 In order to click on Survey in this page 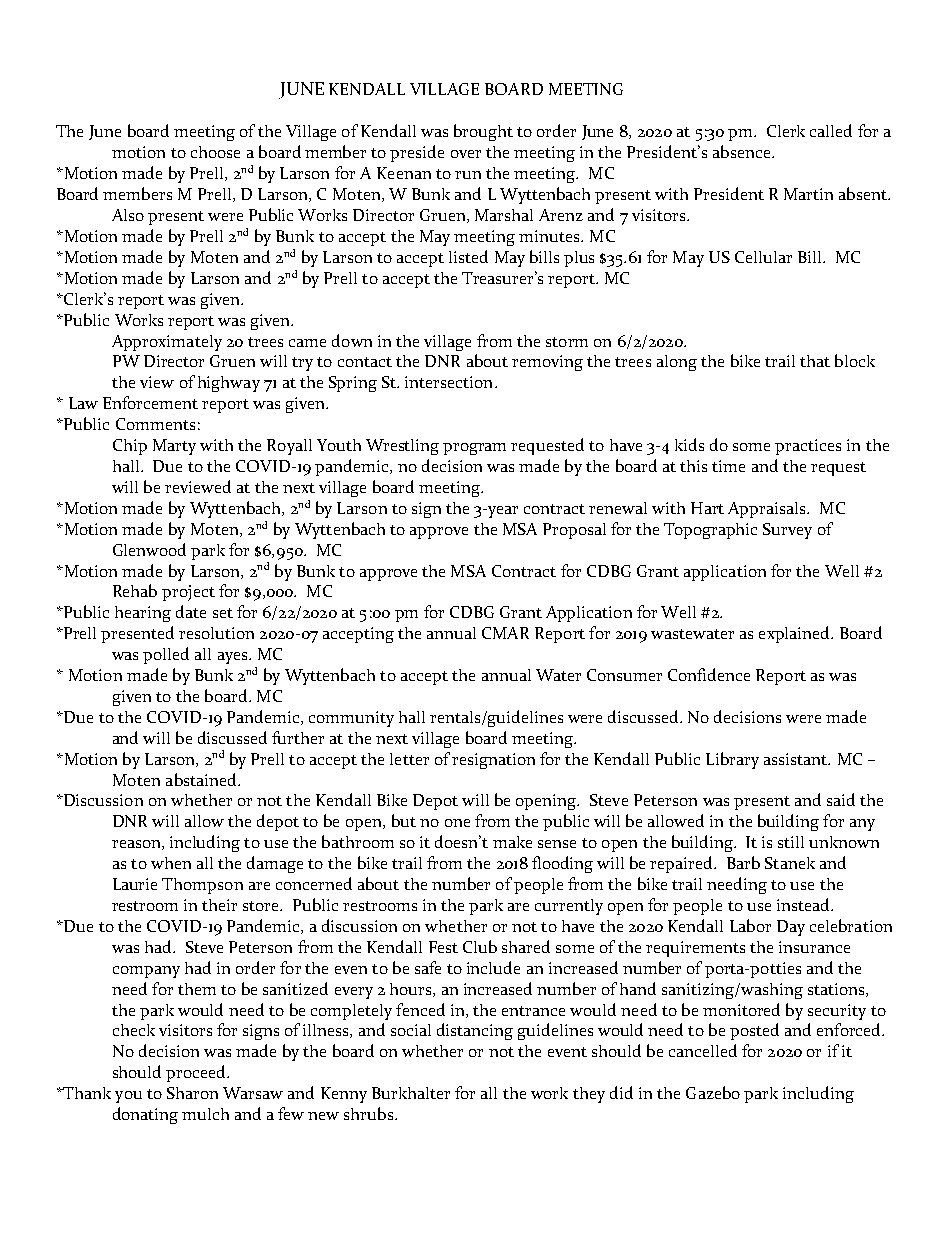, I will do `click(787, 531)`.
